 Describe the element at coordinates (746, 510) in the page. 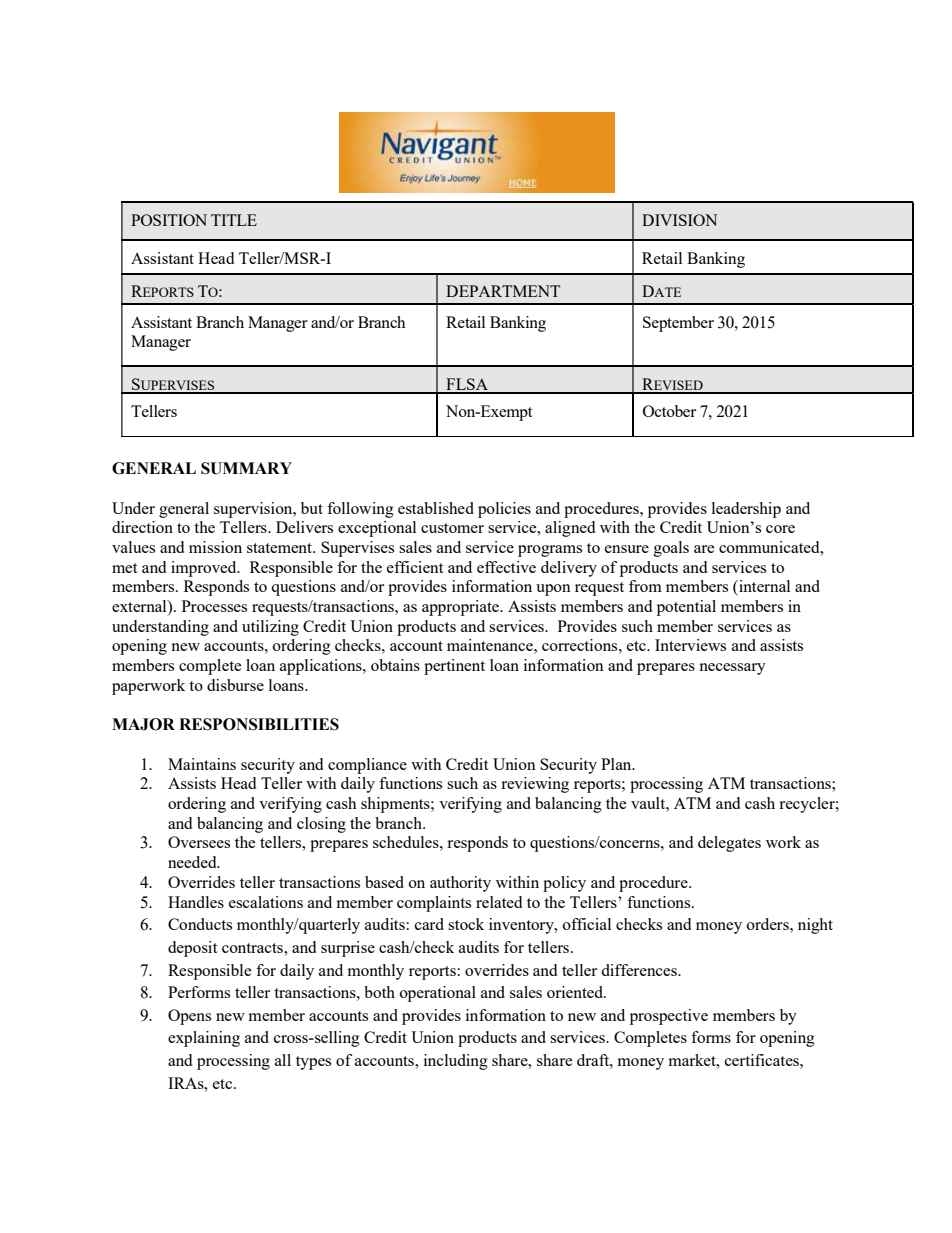

I see `leadership` at that location.
